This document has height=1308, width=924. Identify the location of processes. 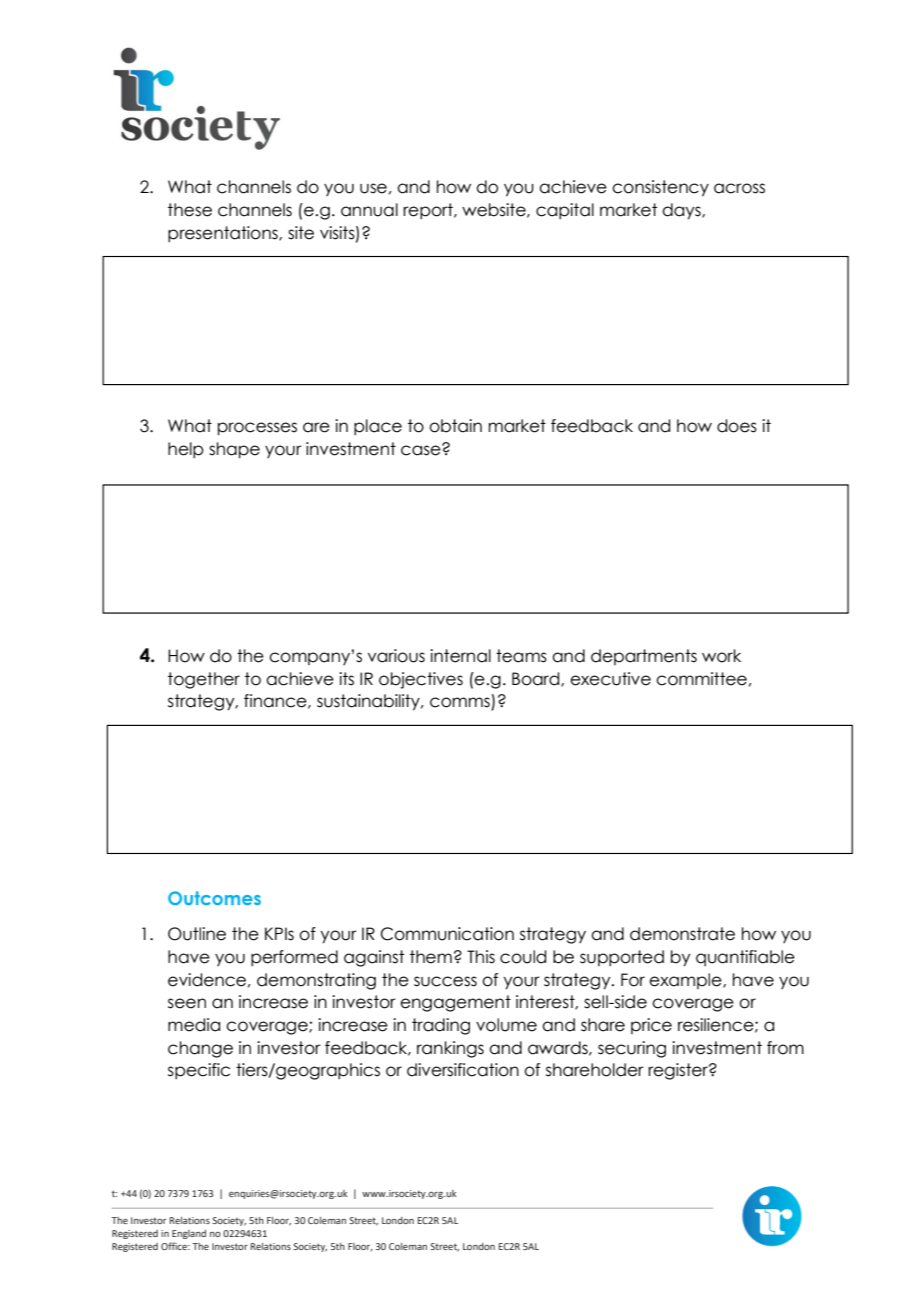
(257, 429).
